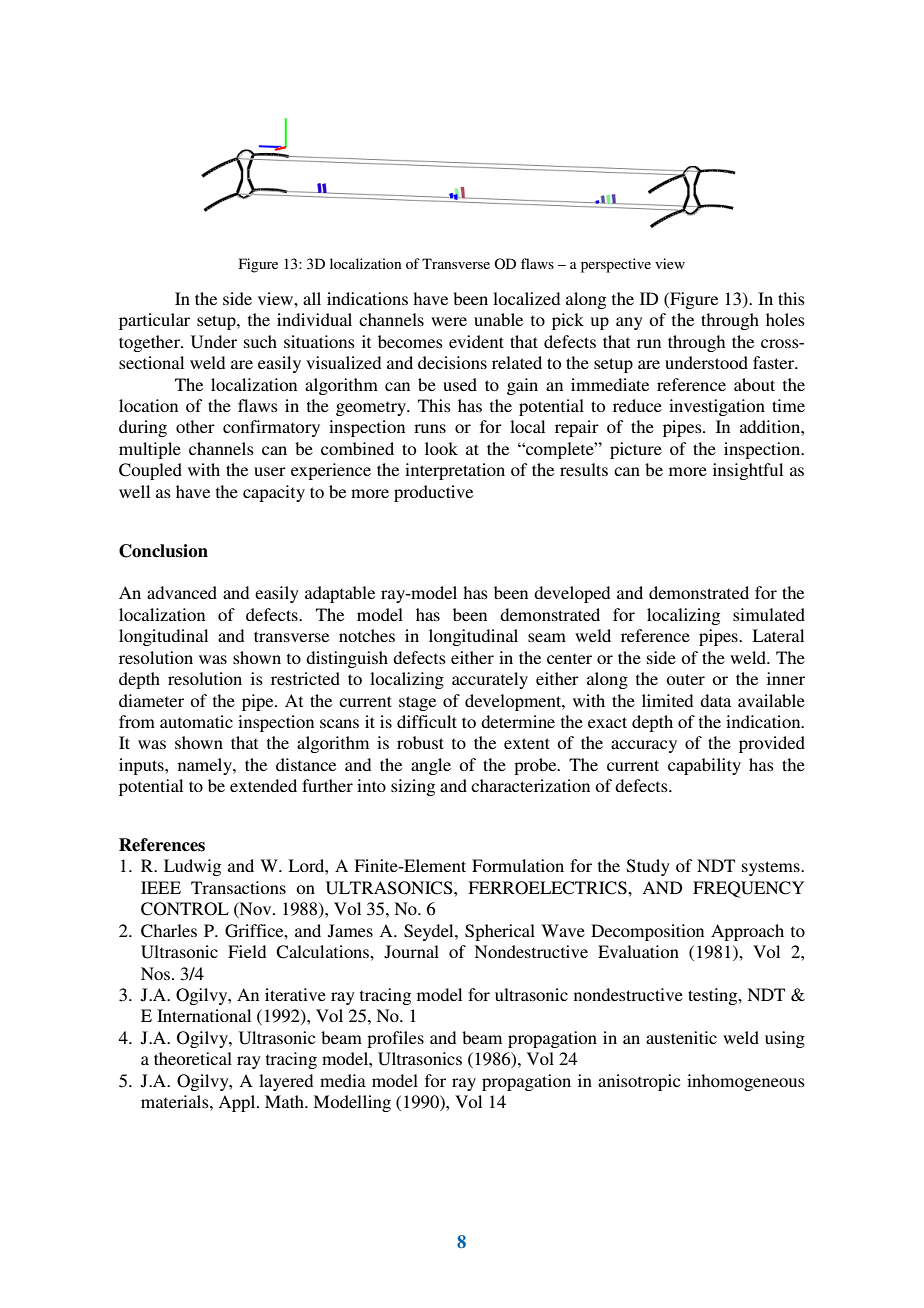 The image size is (924, 1308). What do you see at coordinates (748, 471) in the document?
I see `insightful` at bounding box center [748, 471].
